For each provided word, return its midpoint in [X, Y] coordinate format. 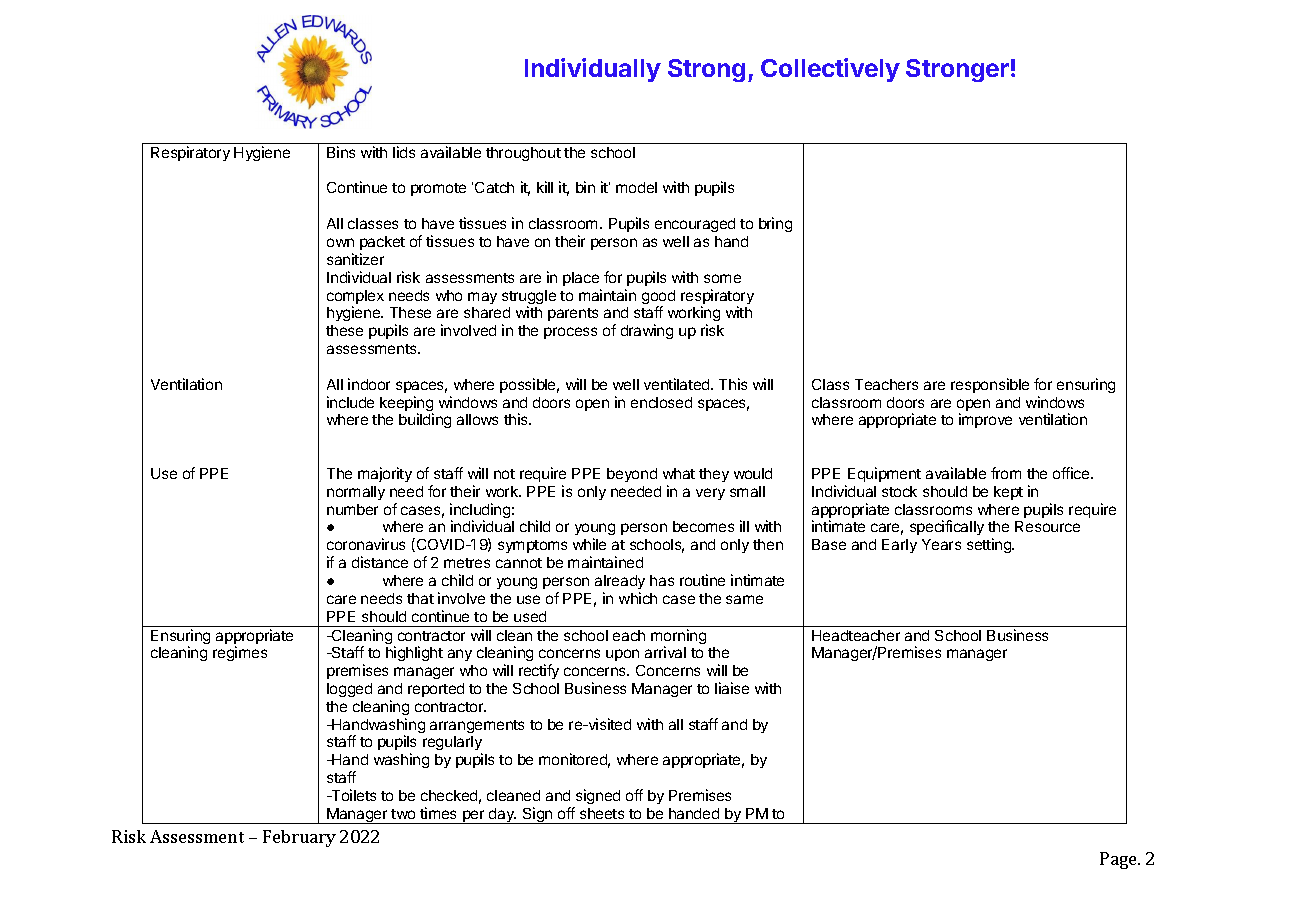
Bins [341, 152]
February [299, 838]
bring [775, 224]
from [1006, 473]
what [679, 473]
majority [385, 474]
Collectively [830, 70]
